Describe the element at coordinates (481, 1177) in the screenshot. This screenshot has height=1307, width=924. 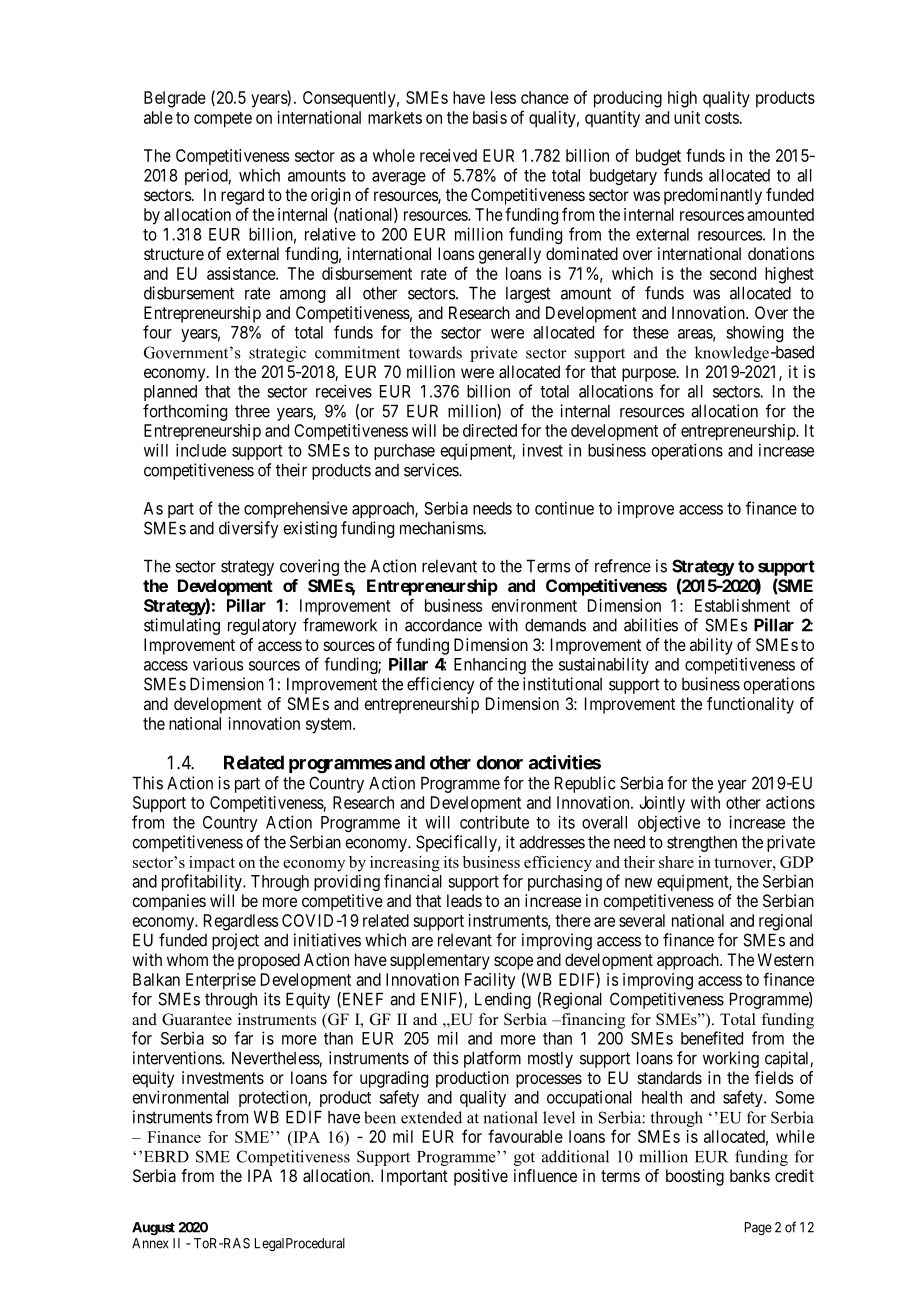
I see `positive` at that location.
